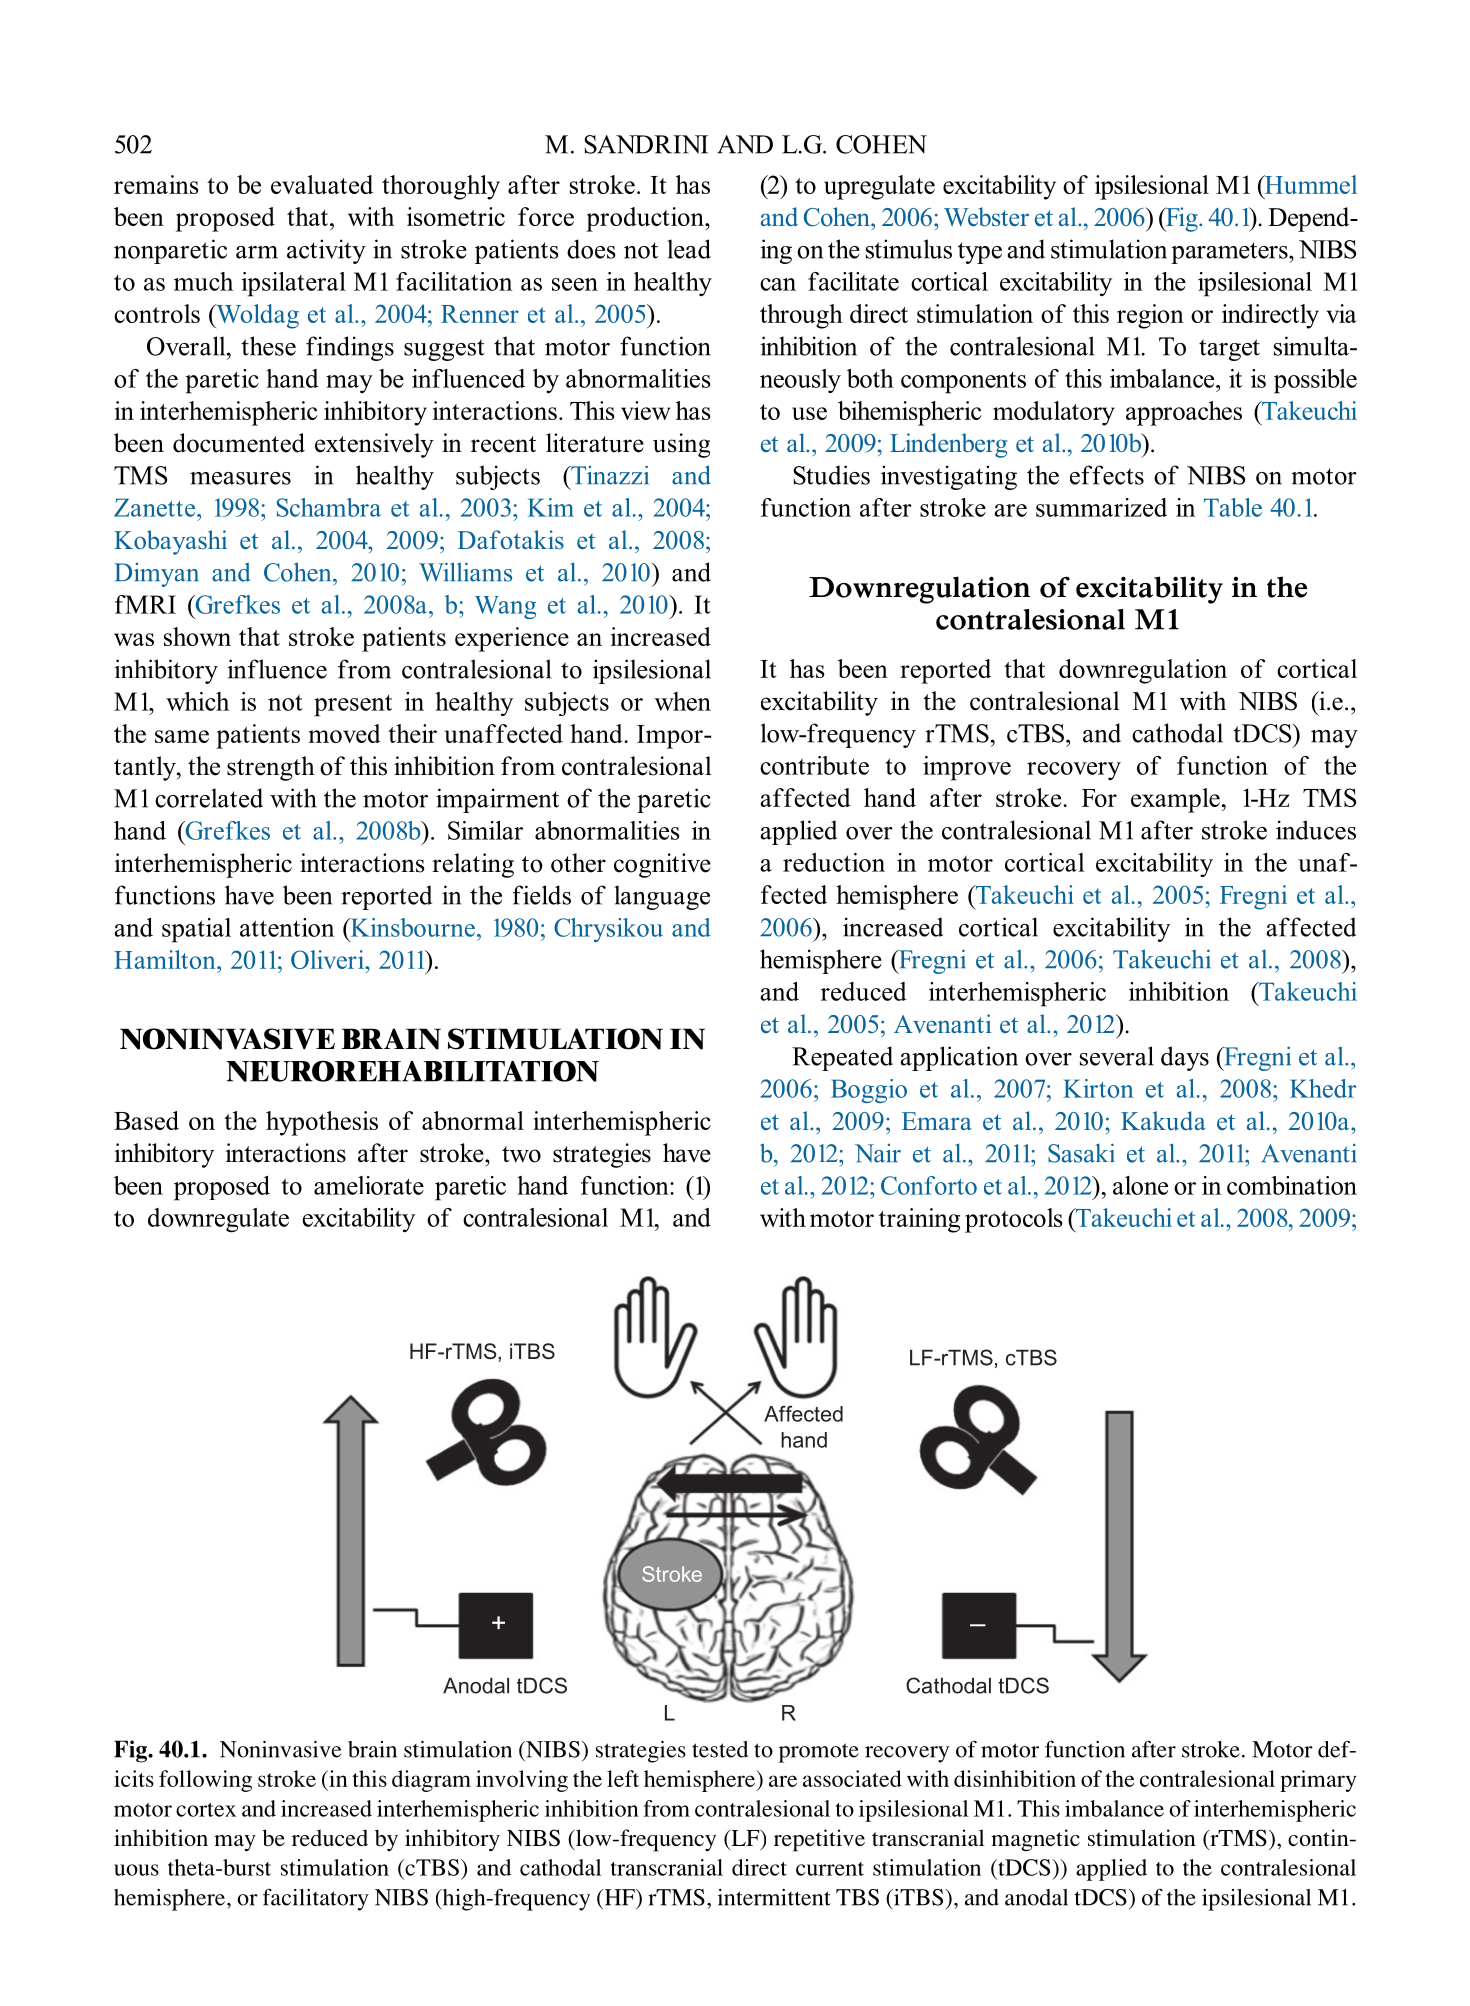 The image size is (1470, 2006). Describe the element at coordinates (1014, 1220) in the image. I see `protocols` at that location.
